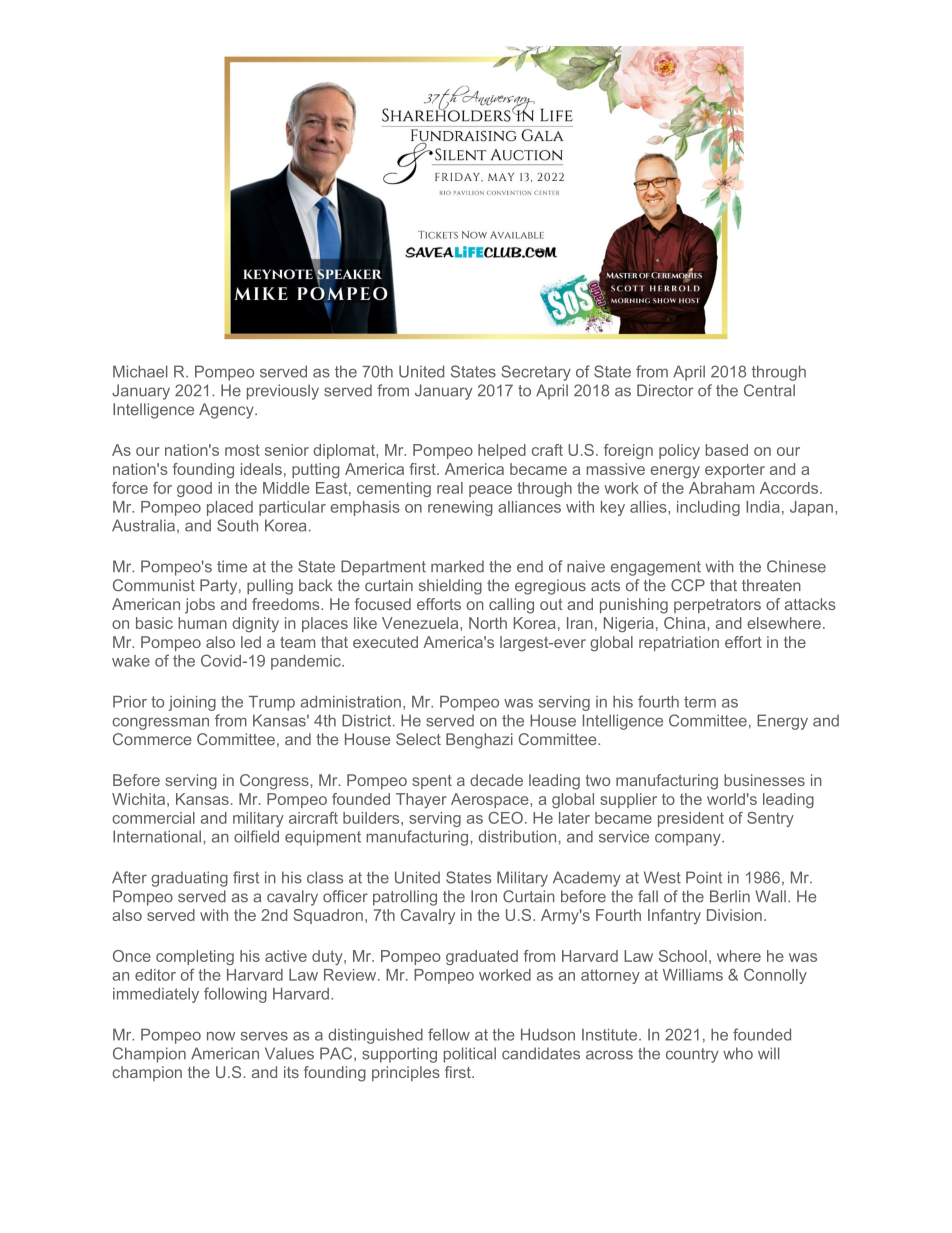  What do you see at coordinates (700, 702) in the image?
I see `term` at bounding box center [700, 702].
